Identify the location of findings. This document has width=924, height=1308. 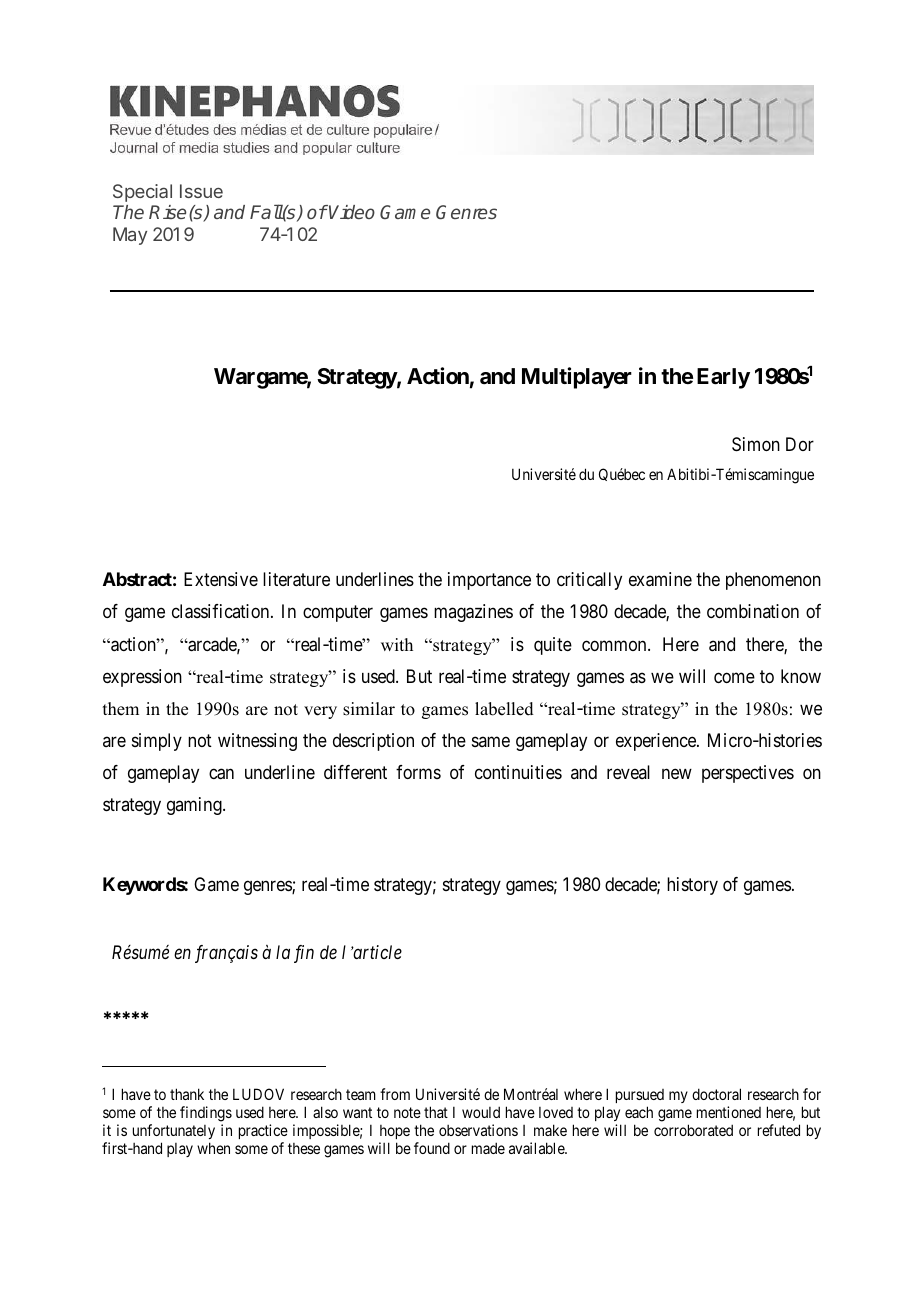
(206, 1114).
